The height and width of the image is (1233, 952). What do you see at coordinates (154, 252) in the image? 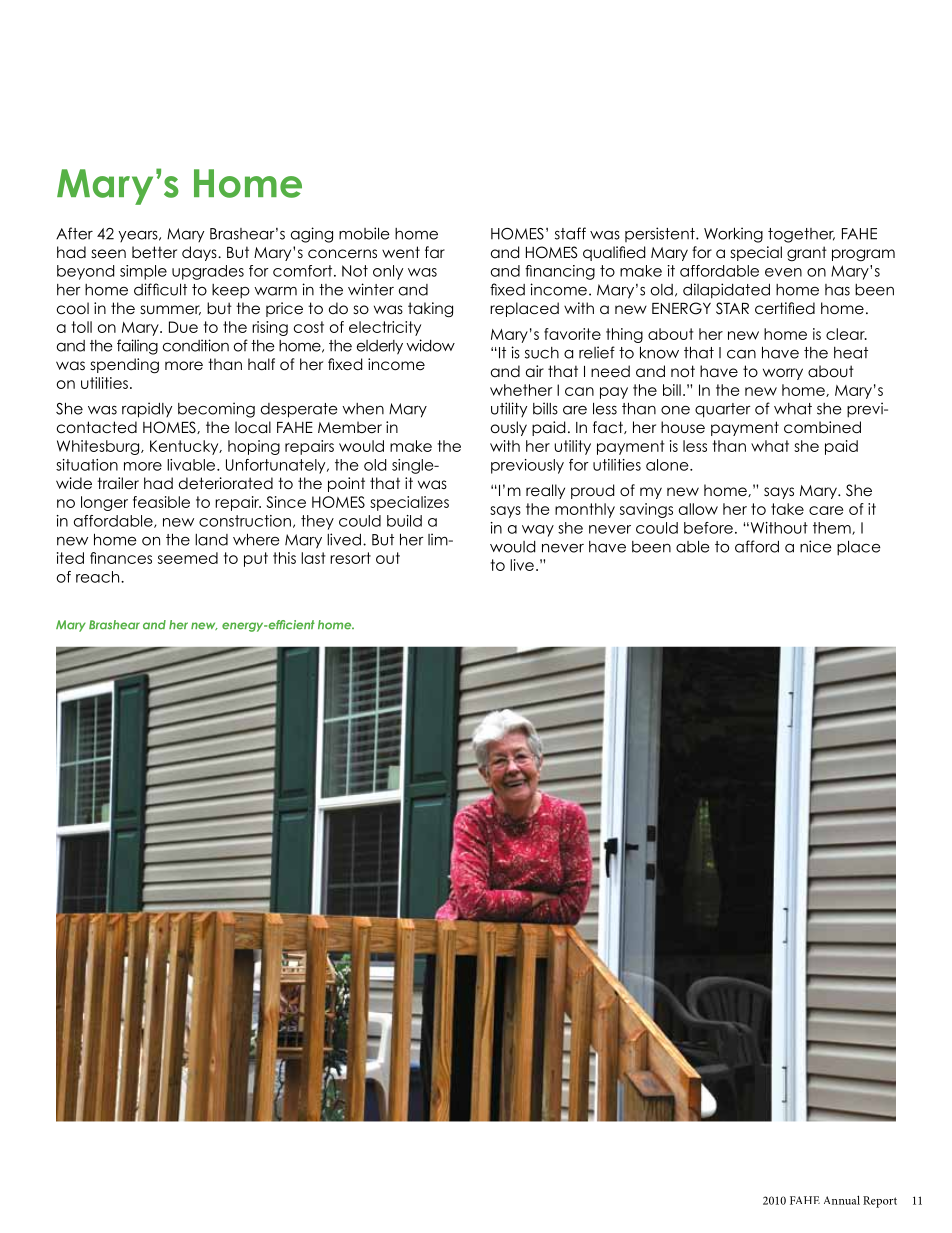
I see `better` at bounding box center [154, 252].
